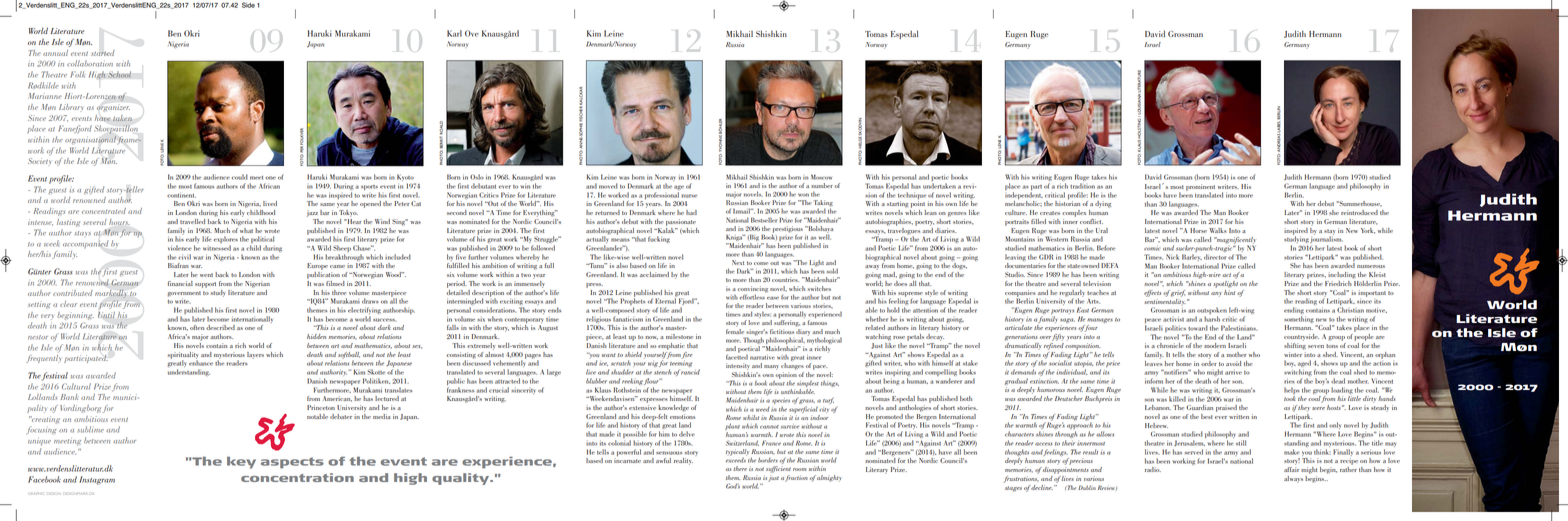 This screenshot has width=1568, height=521. Describe the element at coordinates (738, 262) in the screenshot. I see `Next` at that location.
